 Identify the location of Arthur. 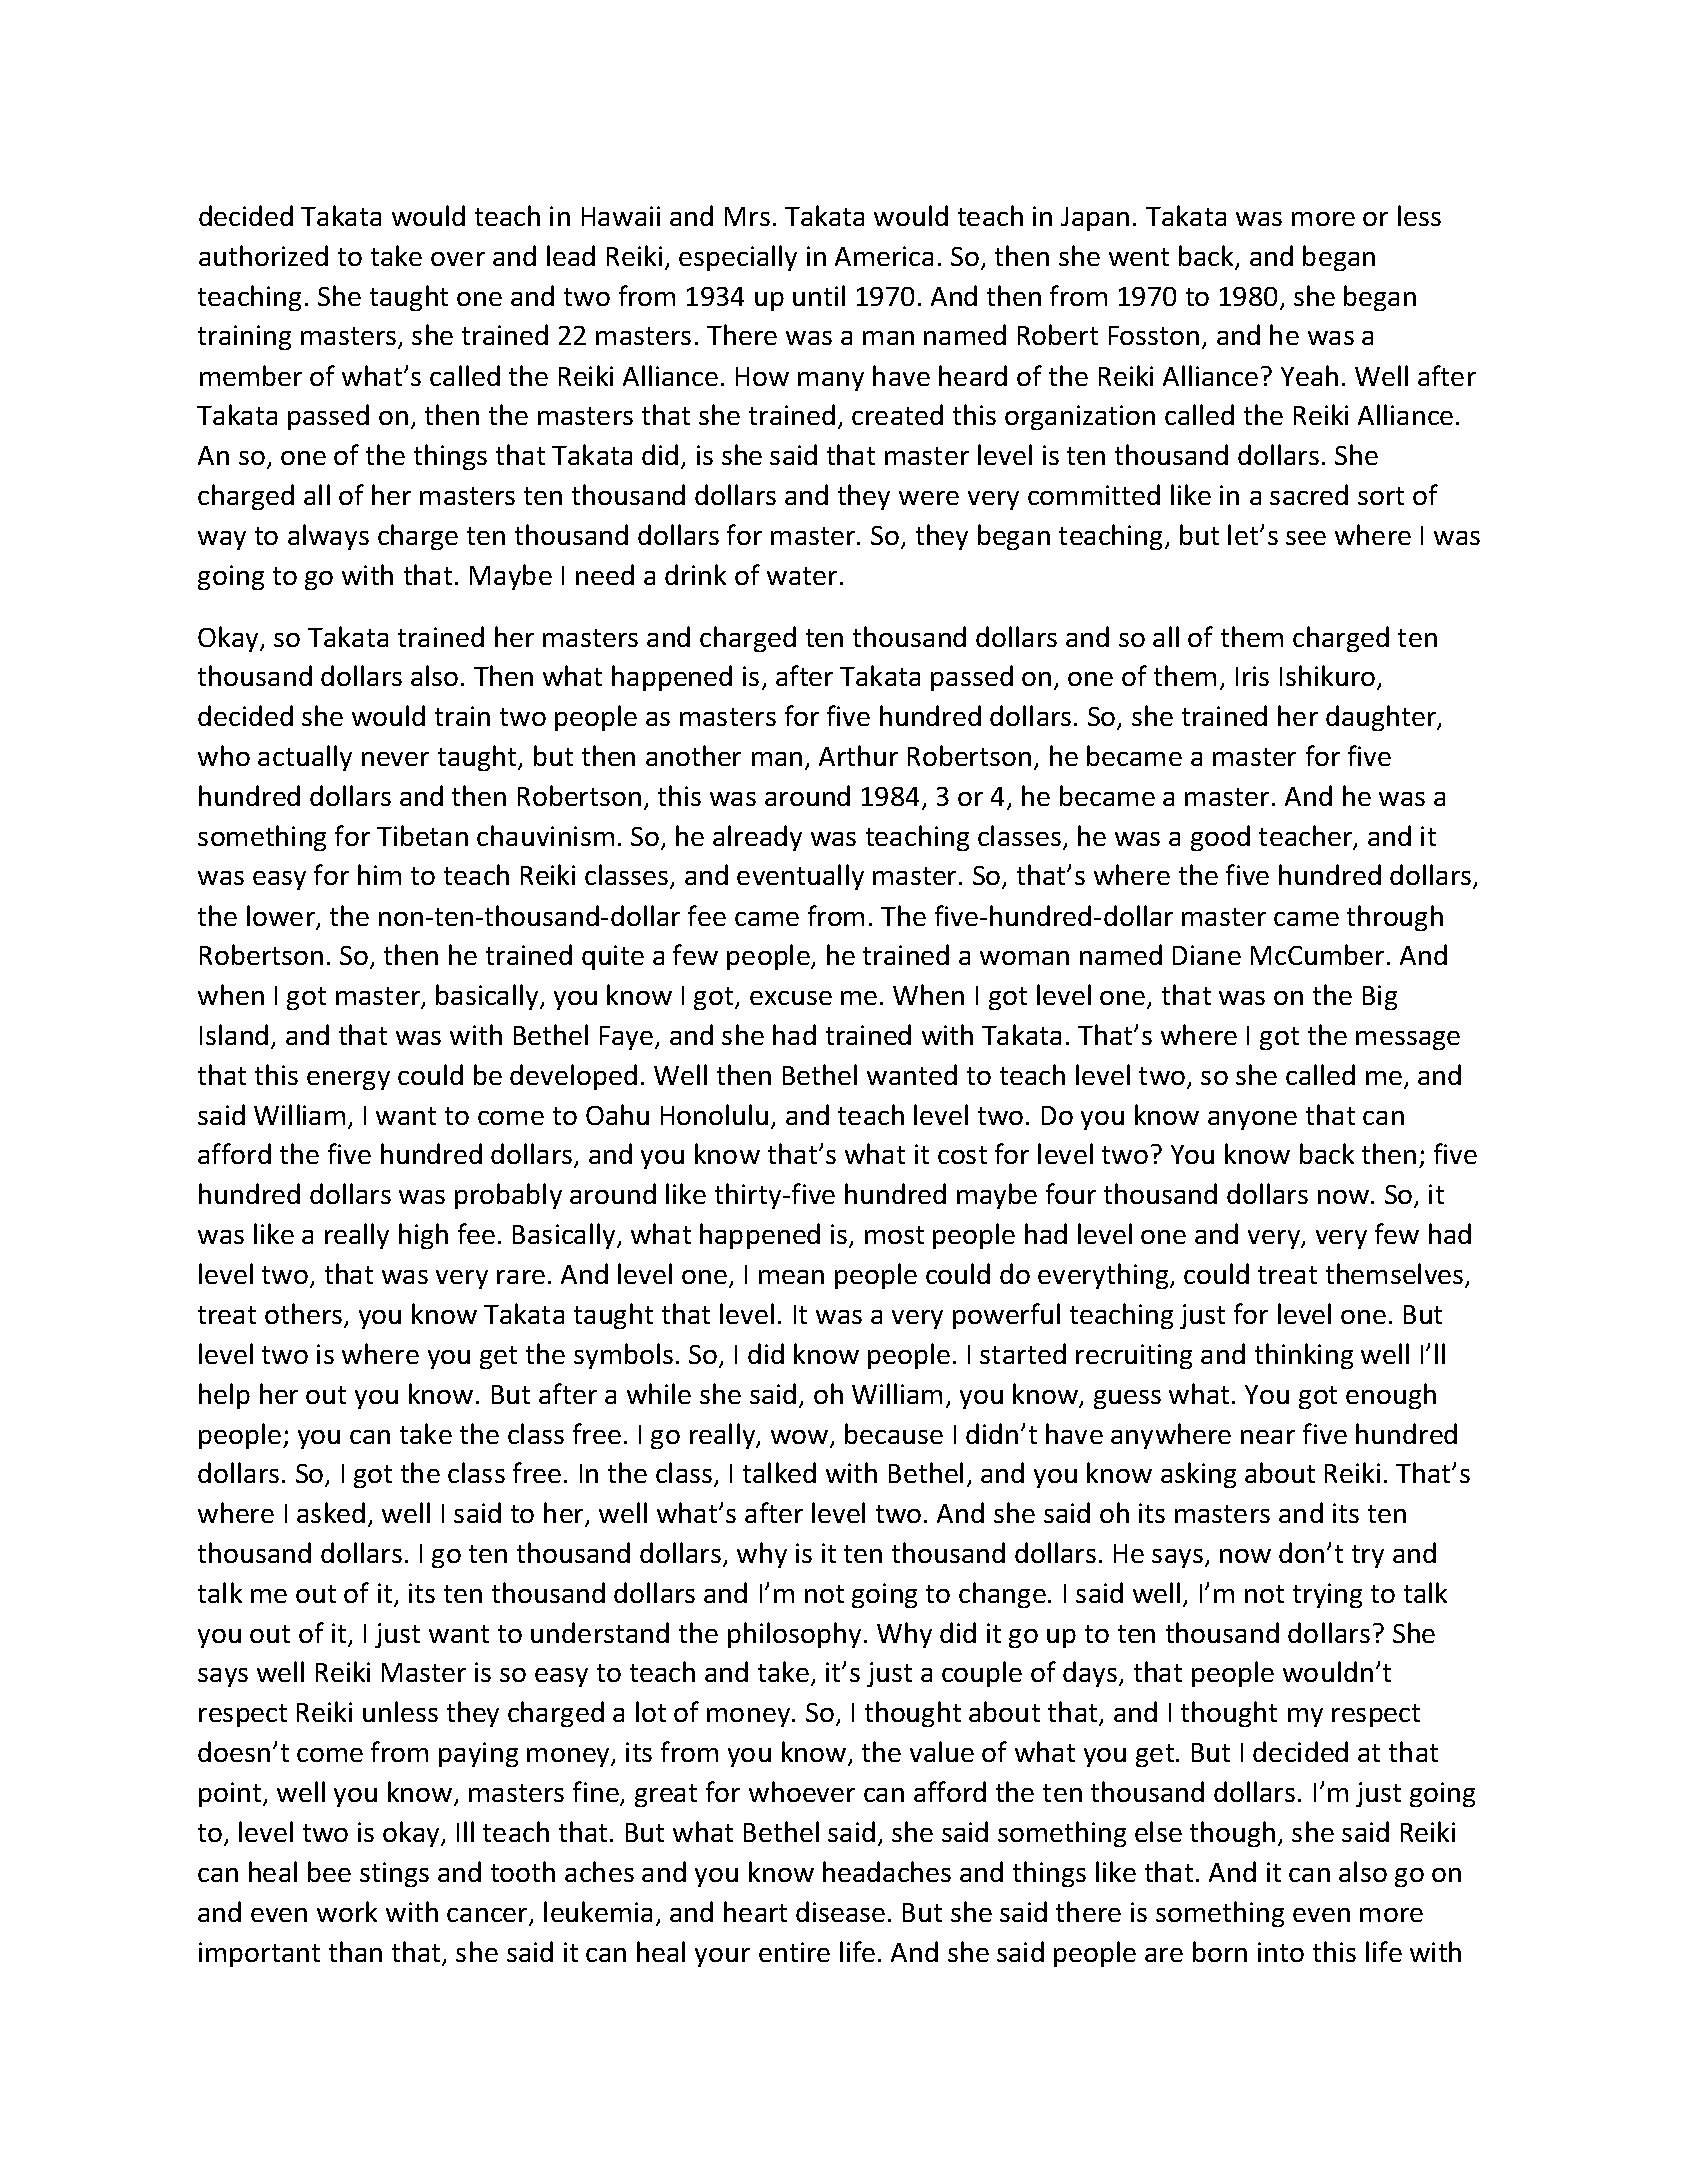
(858, 755).
